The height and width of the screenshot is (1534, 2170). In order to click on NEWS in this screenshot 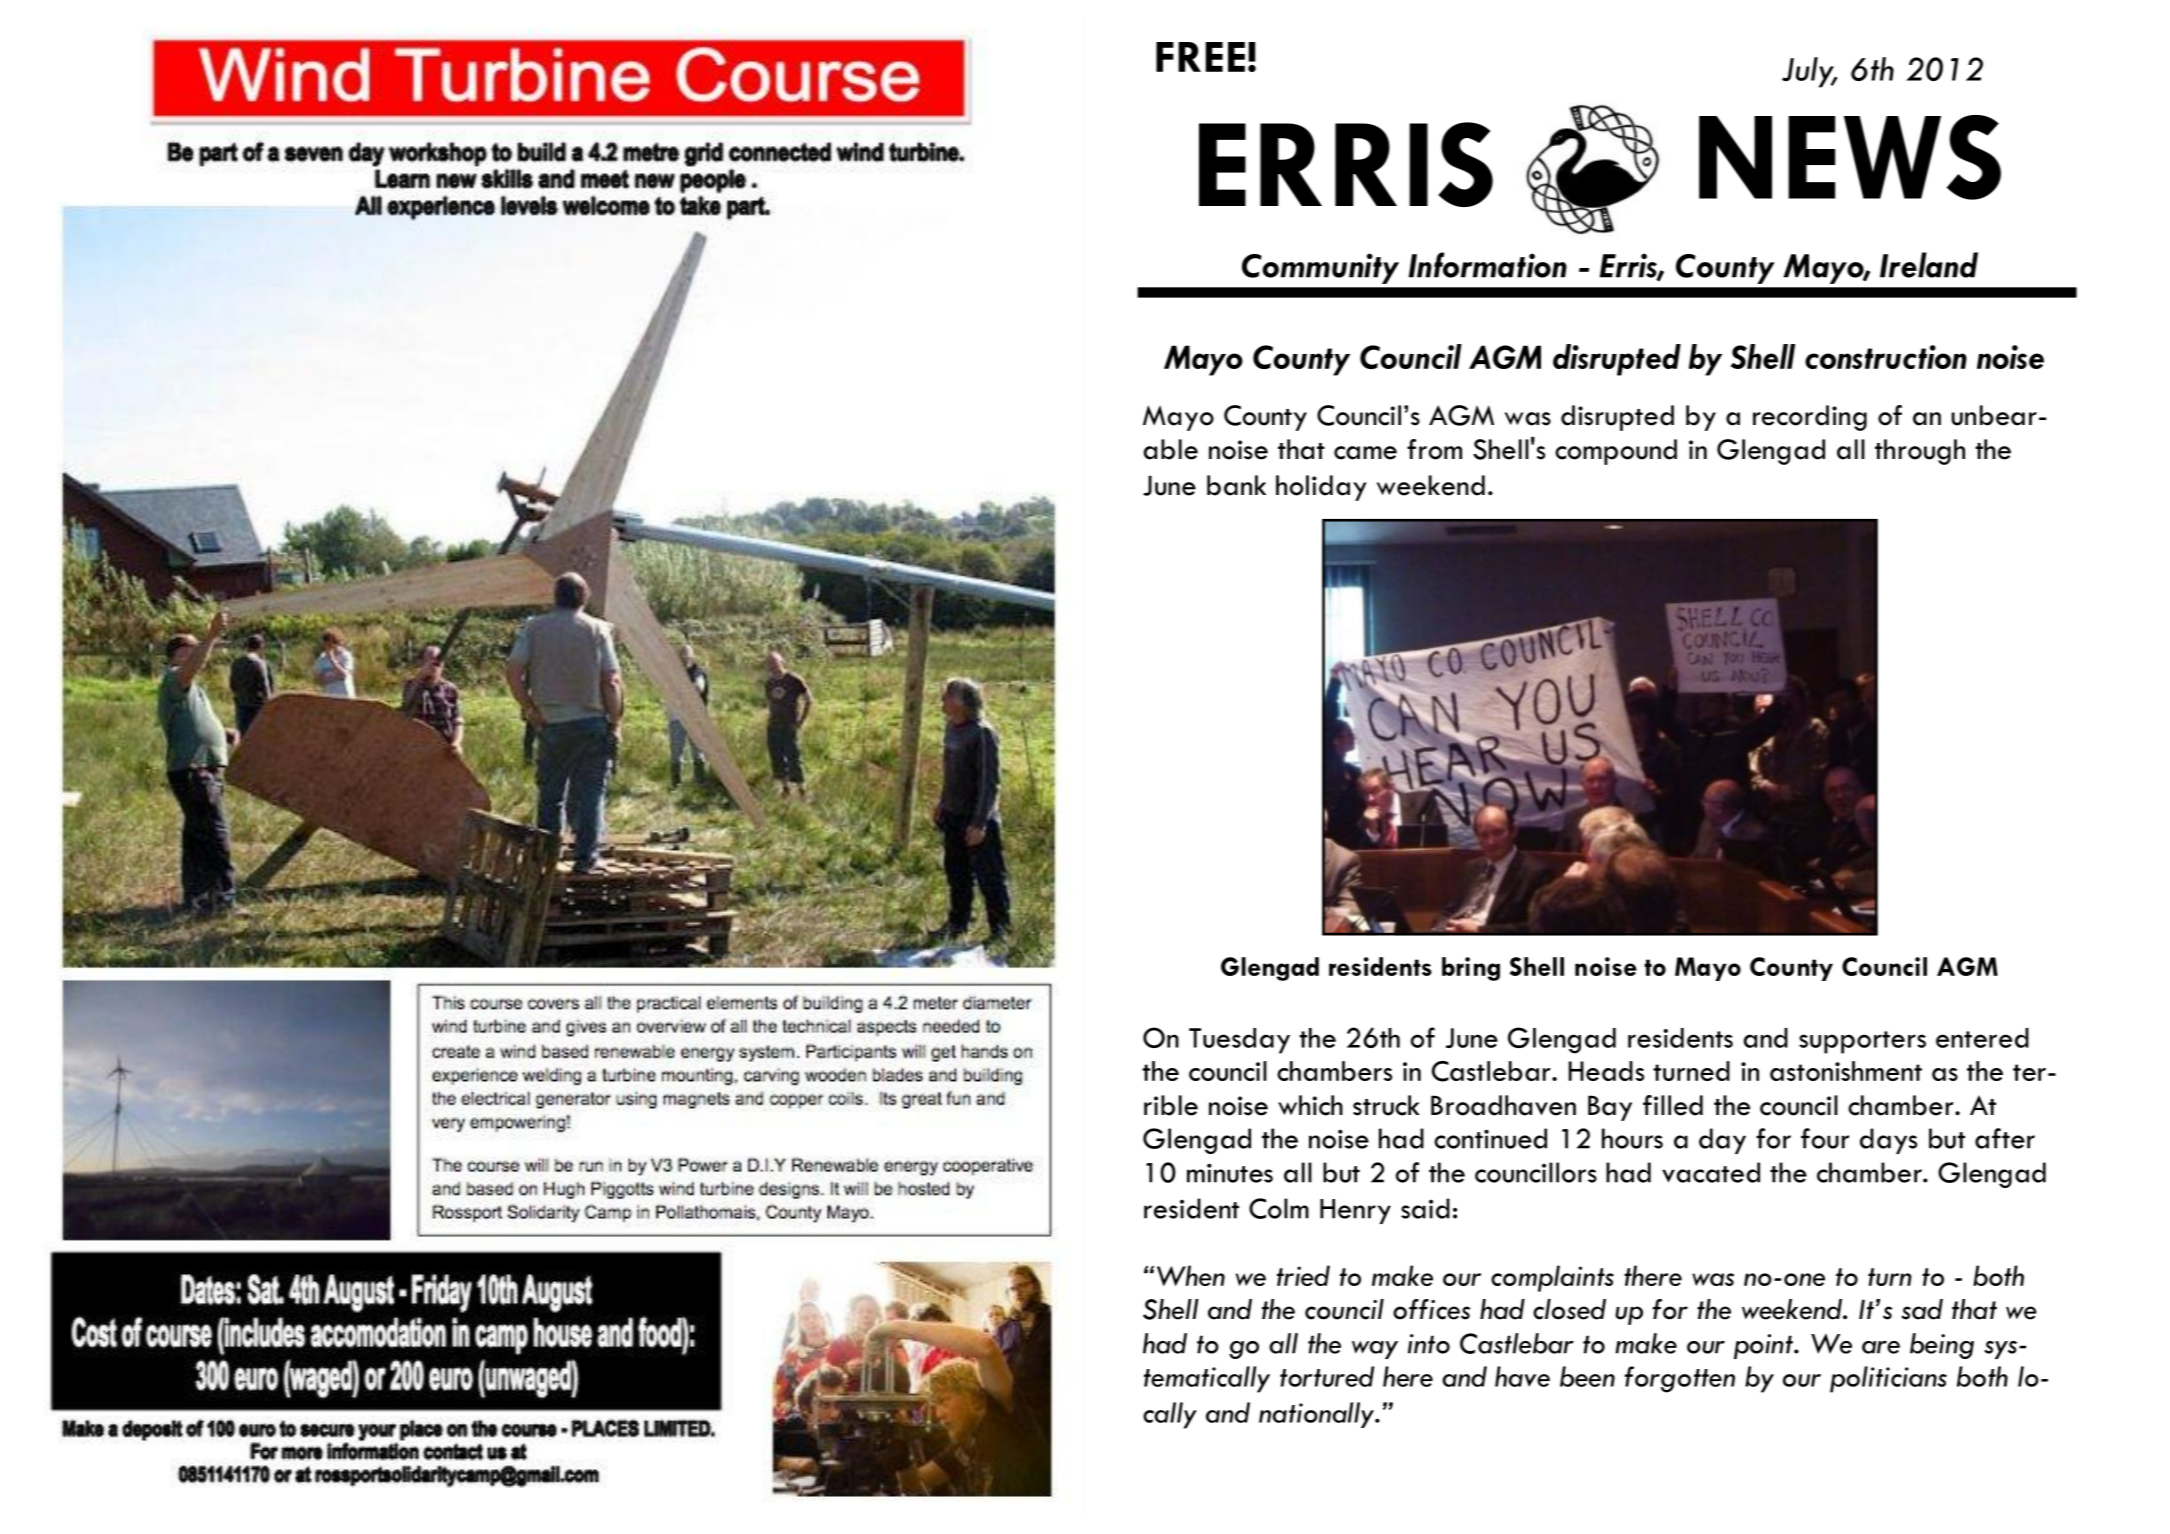, I will do `click(1850, 157)`.
